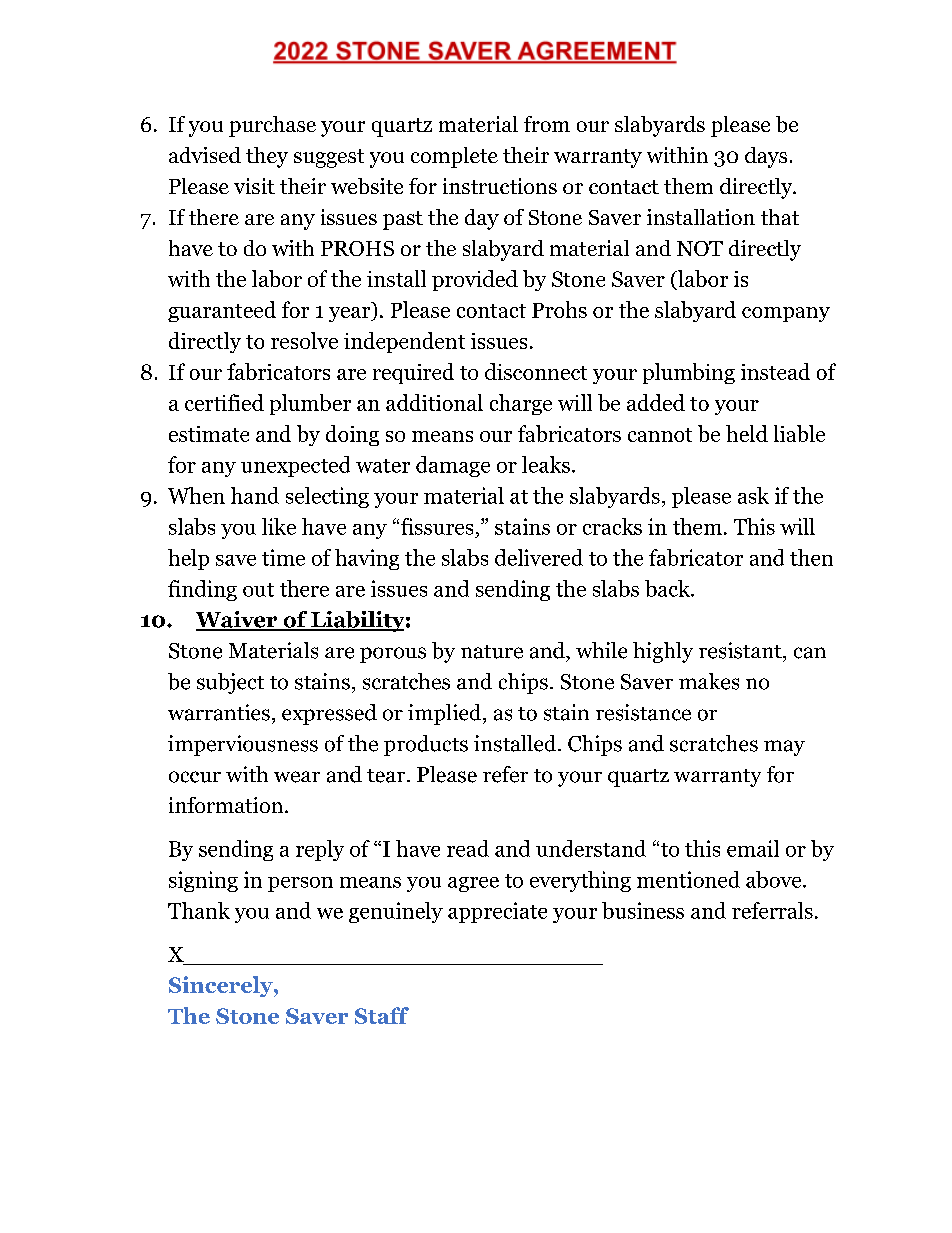 This screenshot has height=1233, width=952. I want to click on Staff, so click(382, 1015).
